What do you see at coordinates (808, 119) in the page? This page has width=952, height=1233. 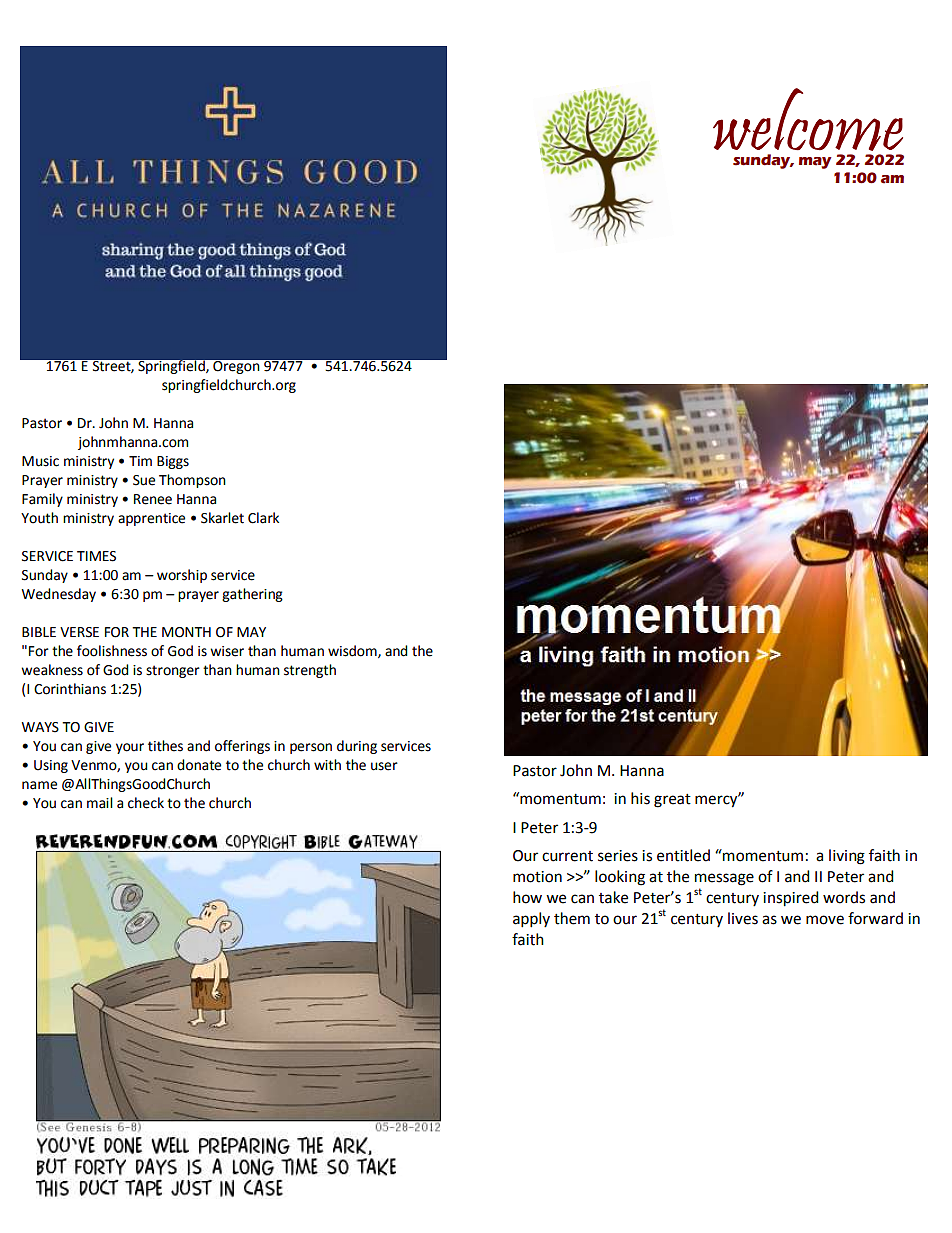 I see `welcome` at bounding box center [808, 119].
